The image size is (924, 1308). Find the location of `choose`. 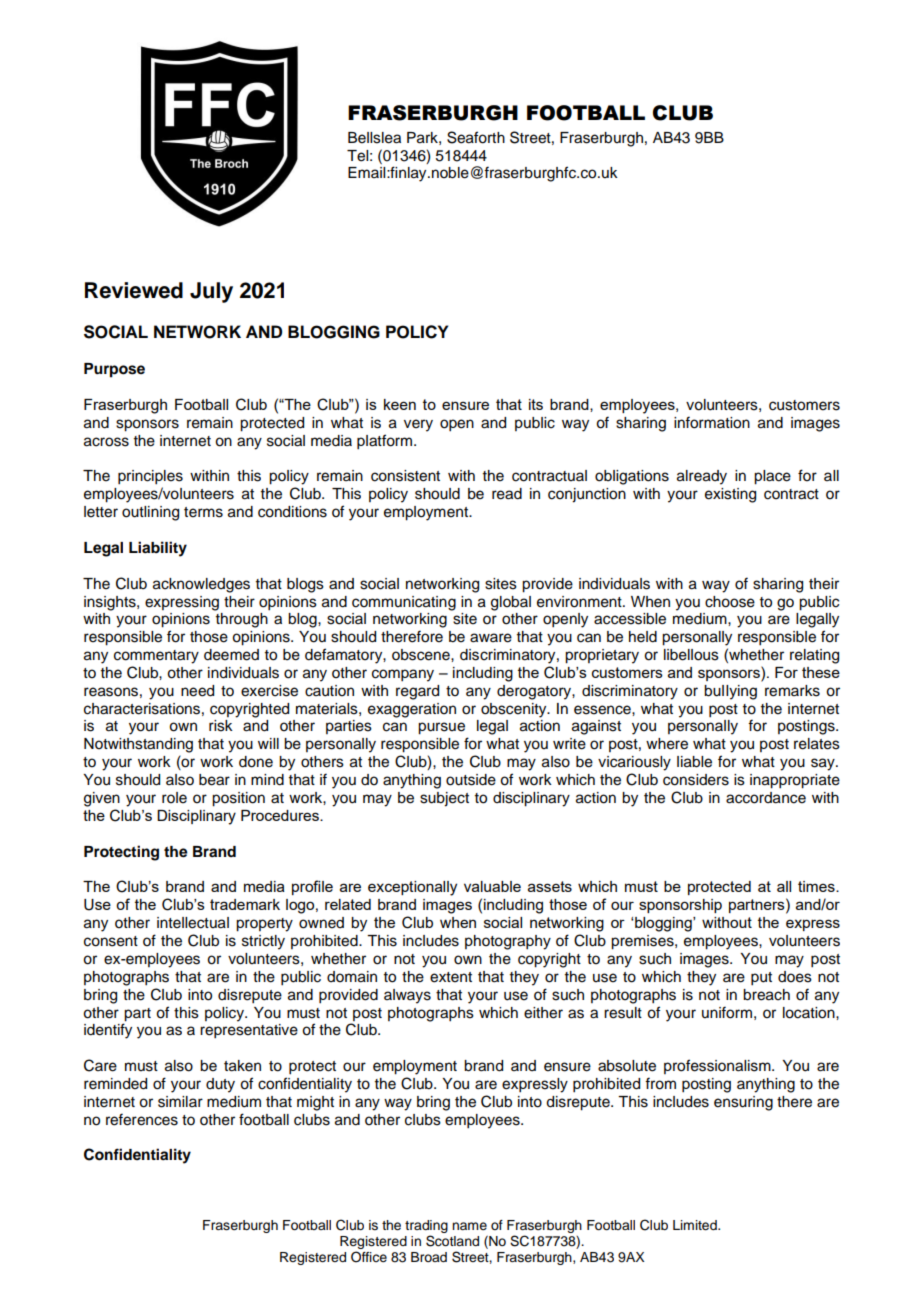

choose is located at coordinates (730, 602).
